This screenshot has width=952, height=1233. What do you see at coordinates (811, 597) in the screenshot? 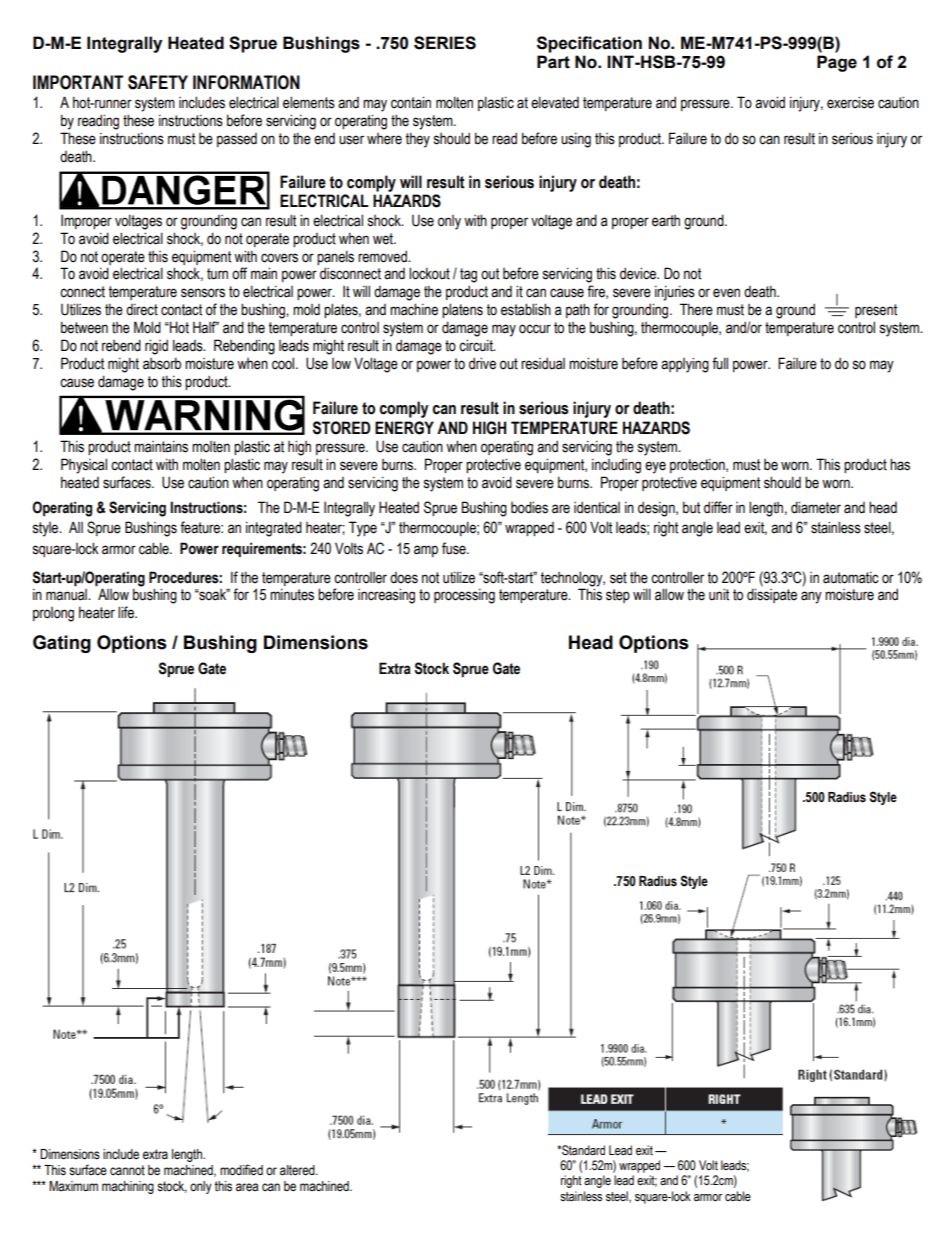
I see `any` at bounding box center [811, 597].
